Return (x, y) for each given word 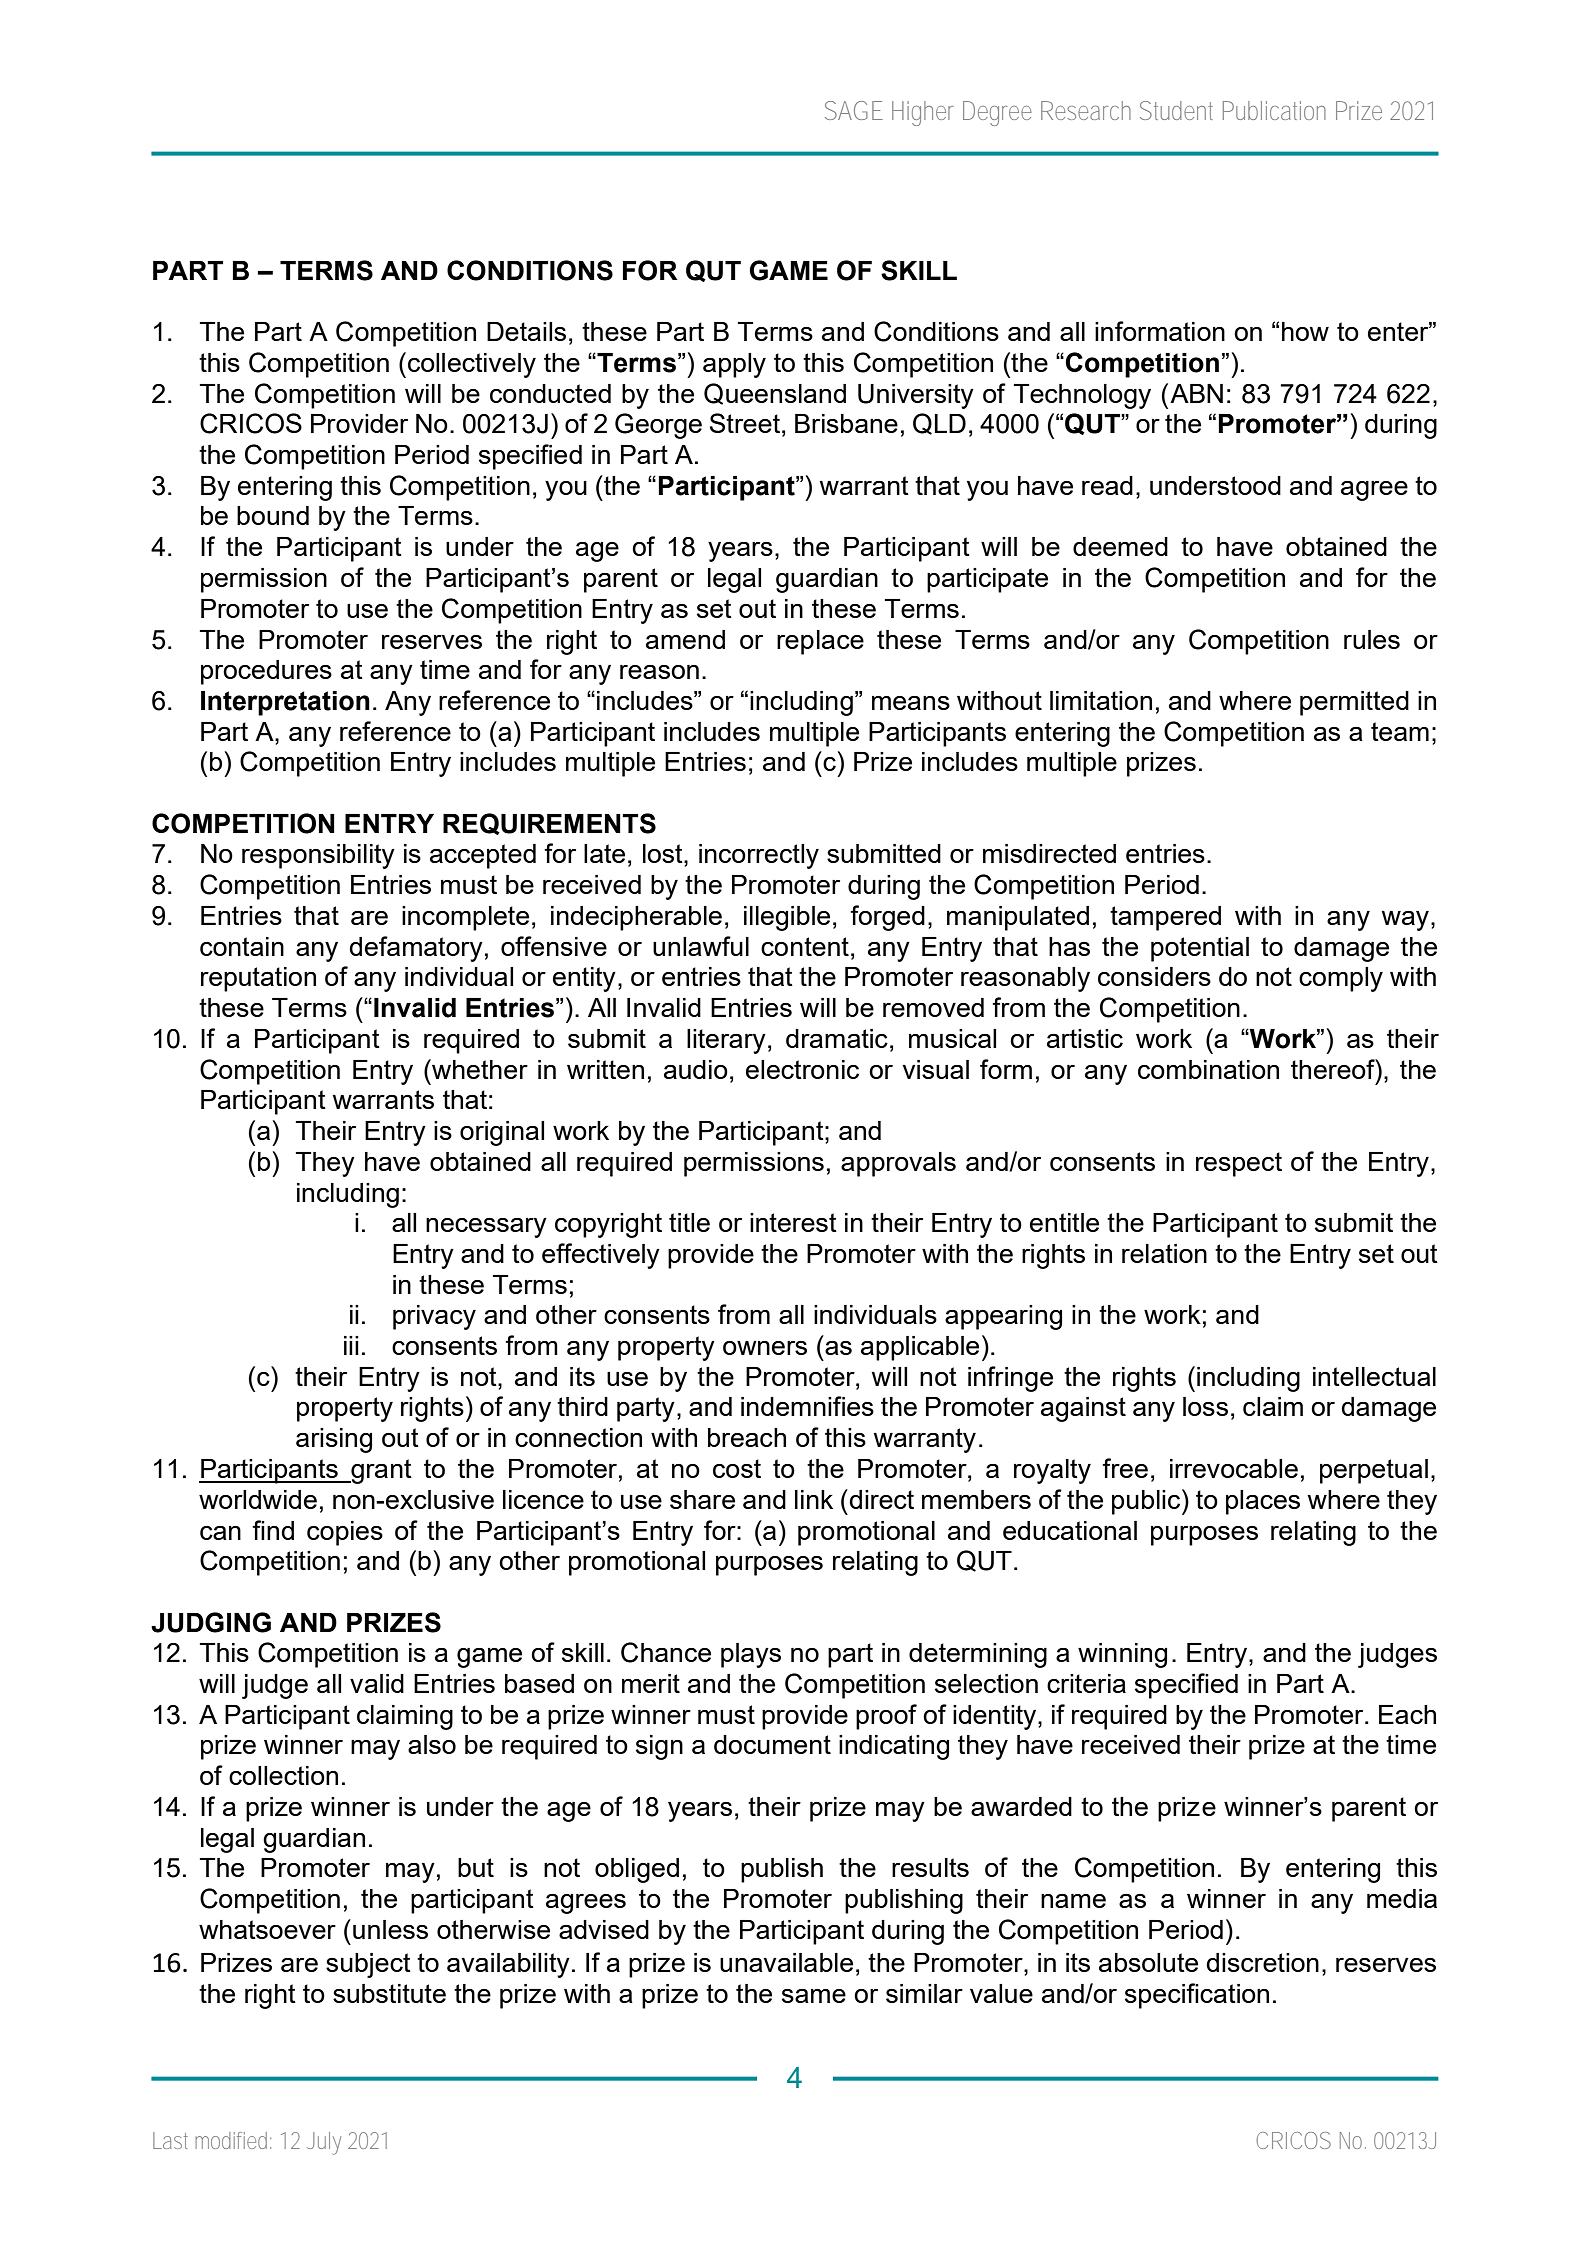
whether (479, 1069)
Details (526, 331)
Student (1176, 110)
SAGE (854, 110)
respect (1239, 1164)
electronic (802, 1069)
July (324, 2143)
